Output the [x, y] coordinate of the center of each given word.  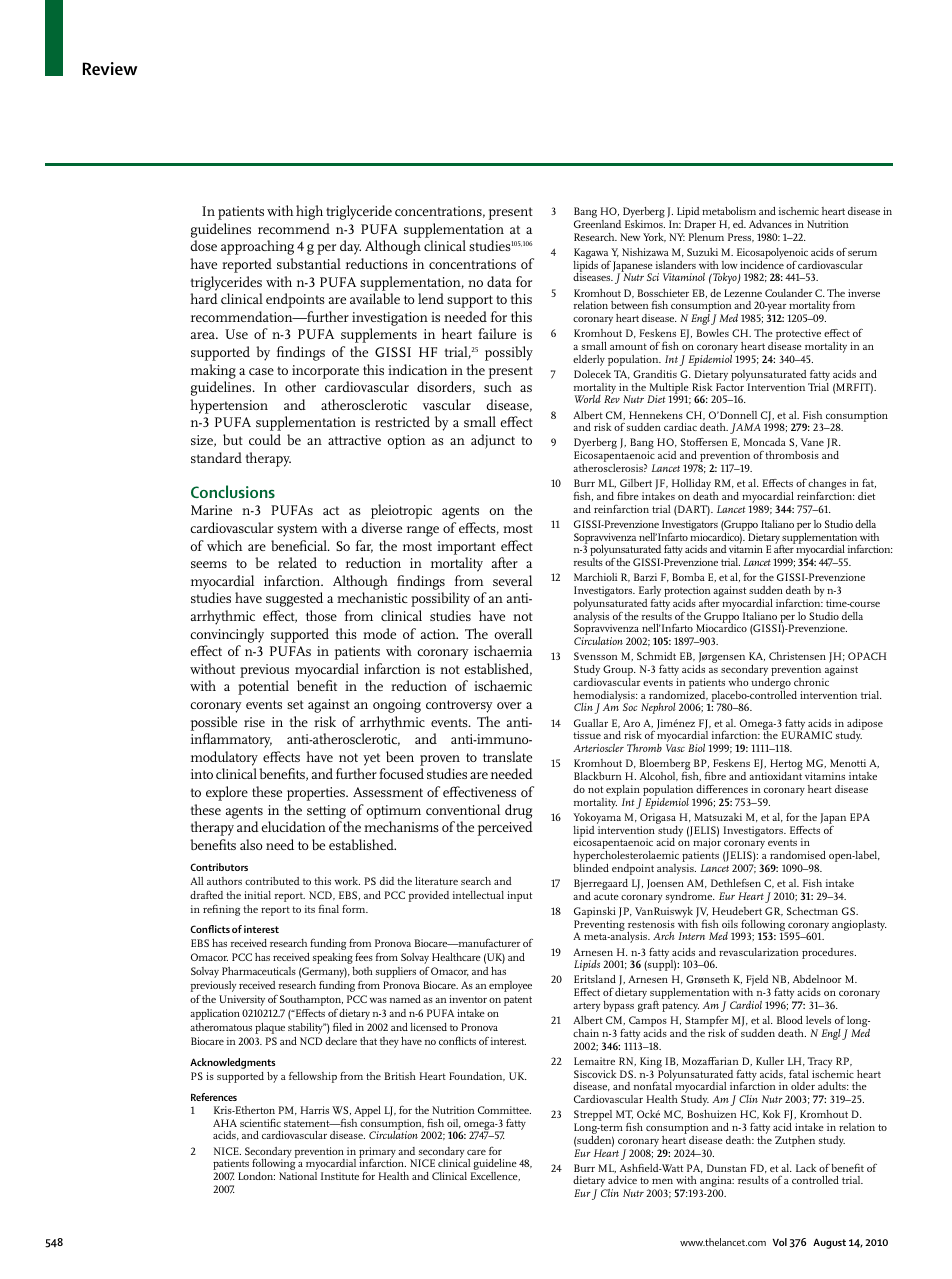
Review [110, 68]
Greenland [597, 224]
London [256, 1176]
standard [216, 457]
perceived [505, 828]
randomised [798, 855]
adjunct [493, 441]
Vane [812, 442]
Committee [504, 1110]
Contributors [219, 867]
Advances [770, 224]
